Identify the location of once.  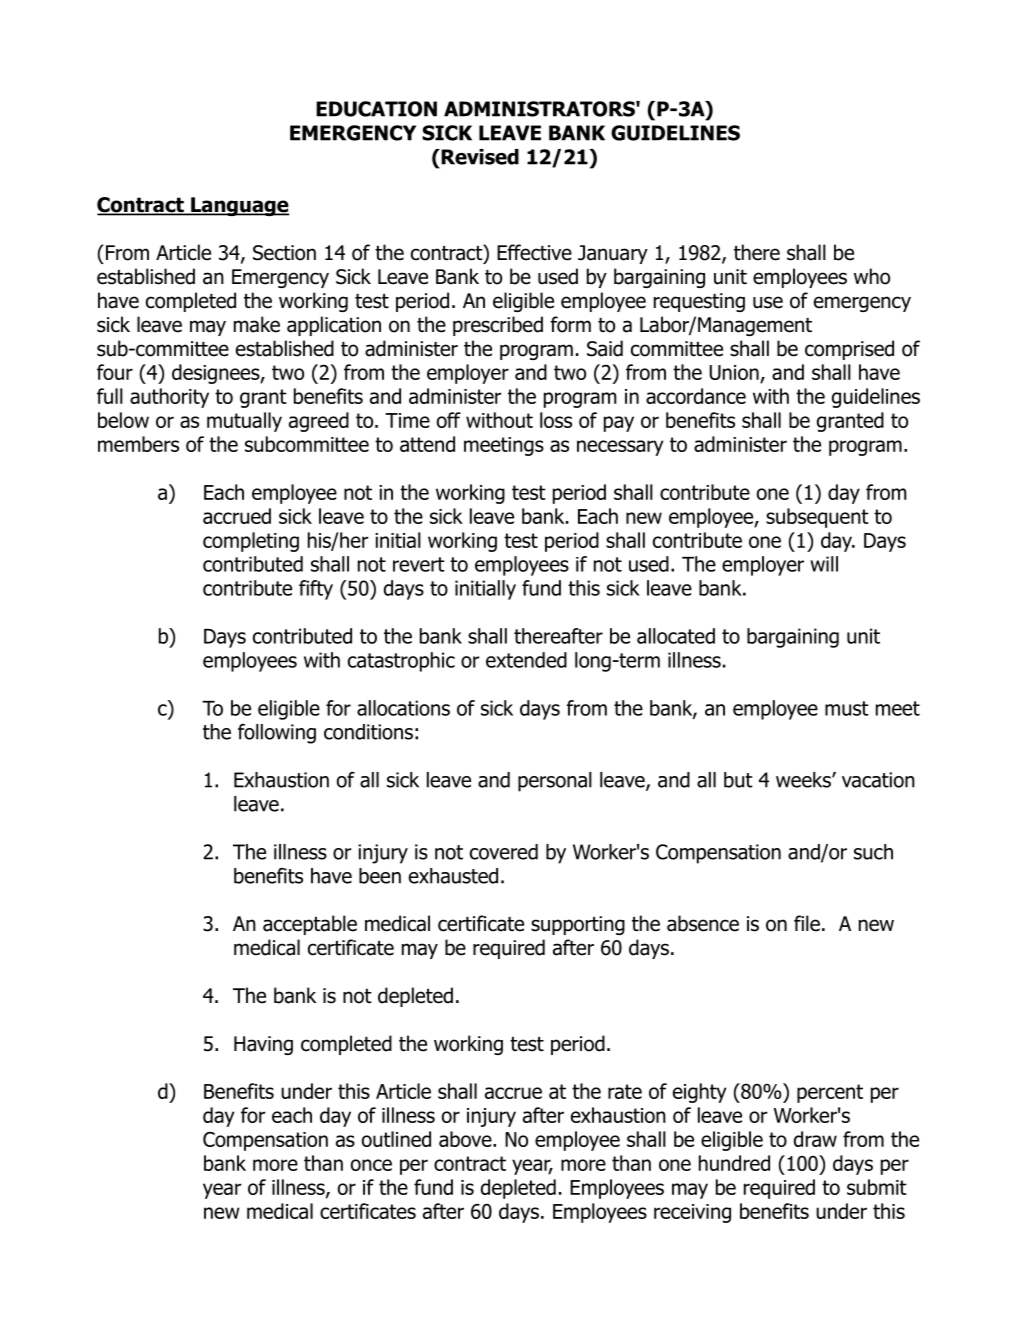
(371, 1165).
